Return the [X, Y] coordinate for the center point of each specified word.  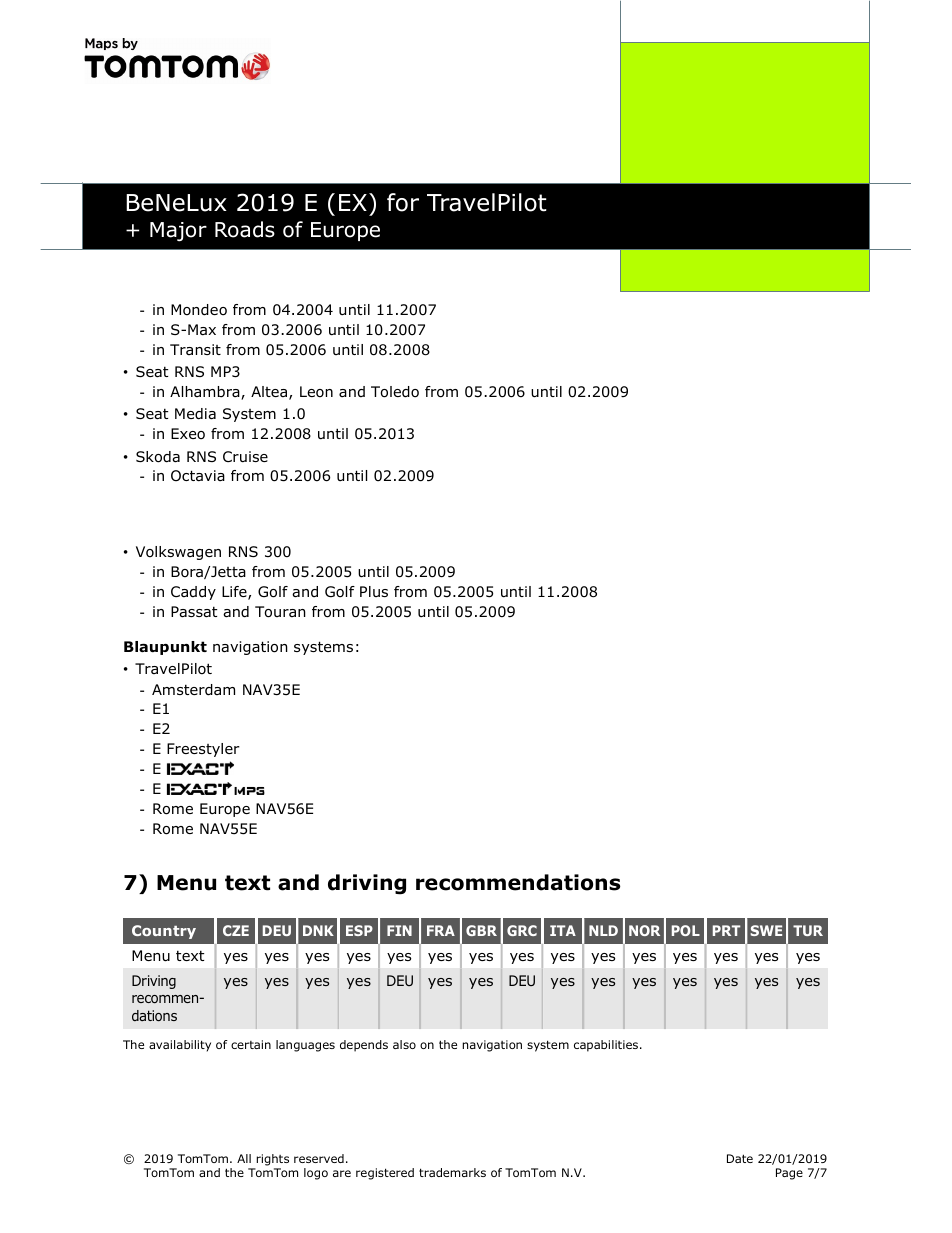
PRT [726, 930]
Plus [374, 591]
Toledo [395, 392]
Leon [316, 392]
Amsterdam [193, 690]
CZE [236, 930]
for [403, 202]
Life [235, 593]
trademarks [452, 1172]
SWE [766, 930]
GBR [481, 930]
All [244, 1158]
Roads [245, 229]
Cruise [245, 457]
